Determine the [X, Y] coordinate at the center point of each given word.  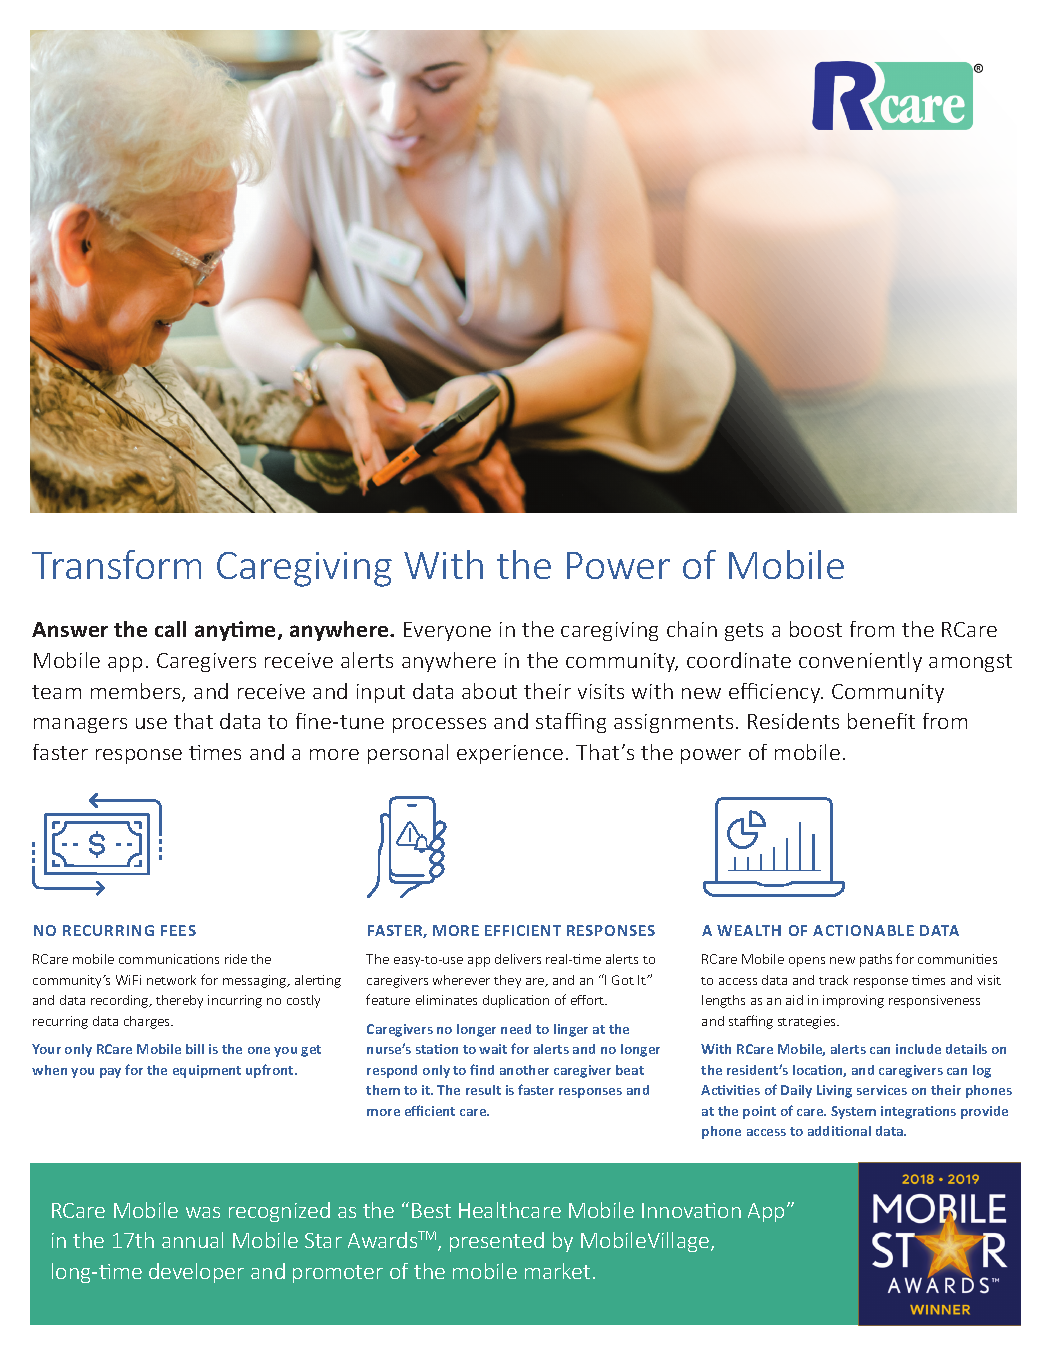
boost [816, 629]
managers [80, 725]
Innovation [691, 1210]
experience [510, 754]
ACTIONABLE [863, 930]
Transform [116, 564]
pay [110, 1073]
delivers [518, 959]
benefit [881, 721]
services [882, 1090]
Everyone [447, 631]
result [483, 1090]
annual [192, 1240]
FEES [178, 930]
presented [497, 1242]
